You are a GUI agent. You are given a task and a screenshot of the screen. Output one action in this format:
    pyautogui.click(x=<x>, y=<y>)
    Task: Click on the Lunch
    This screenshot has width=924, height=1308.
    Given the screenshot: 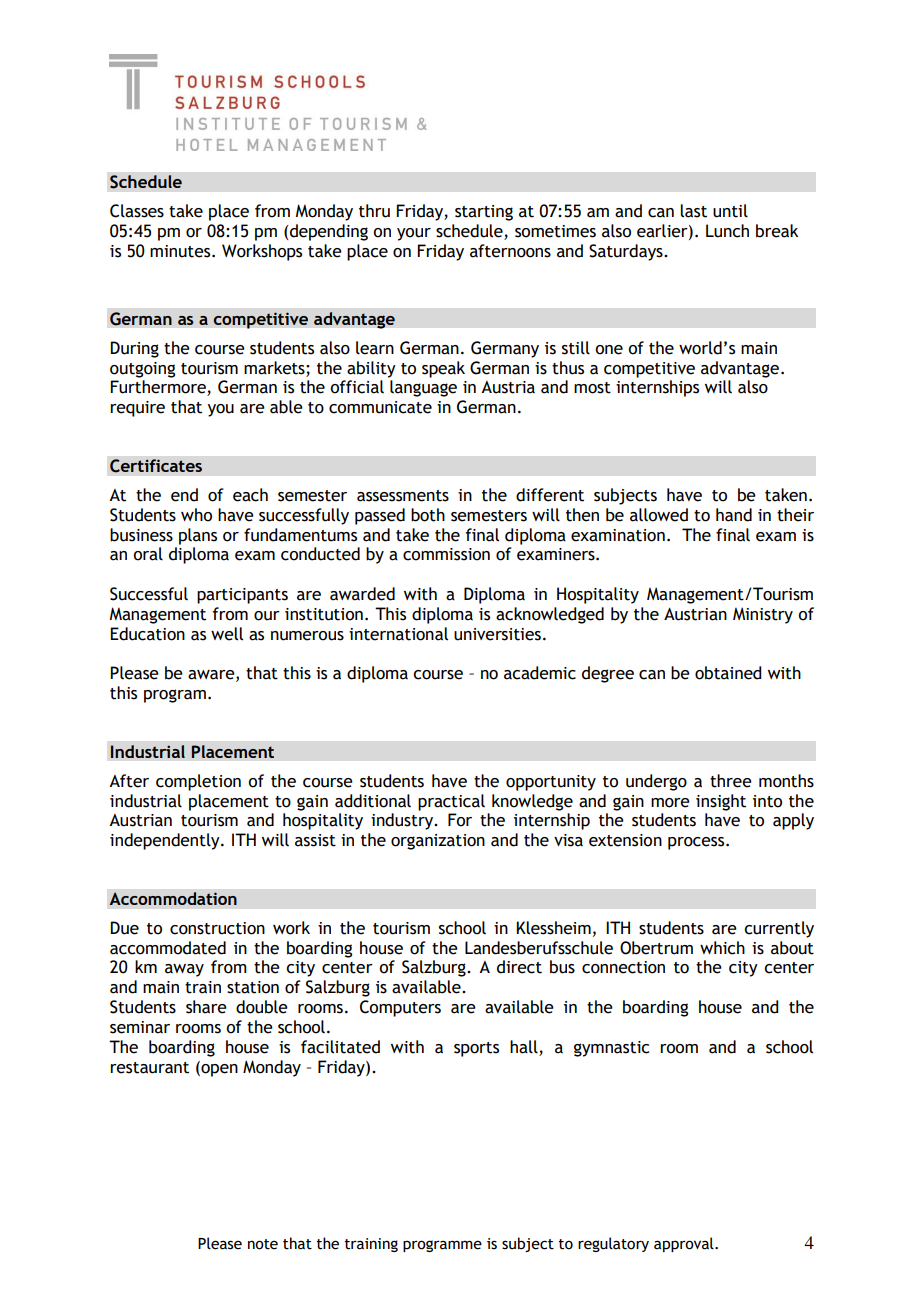 What is the action you would take?
    pyautogui.click(x=727, y=231)
